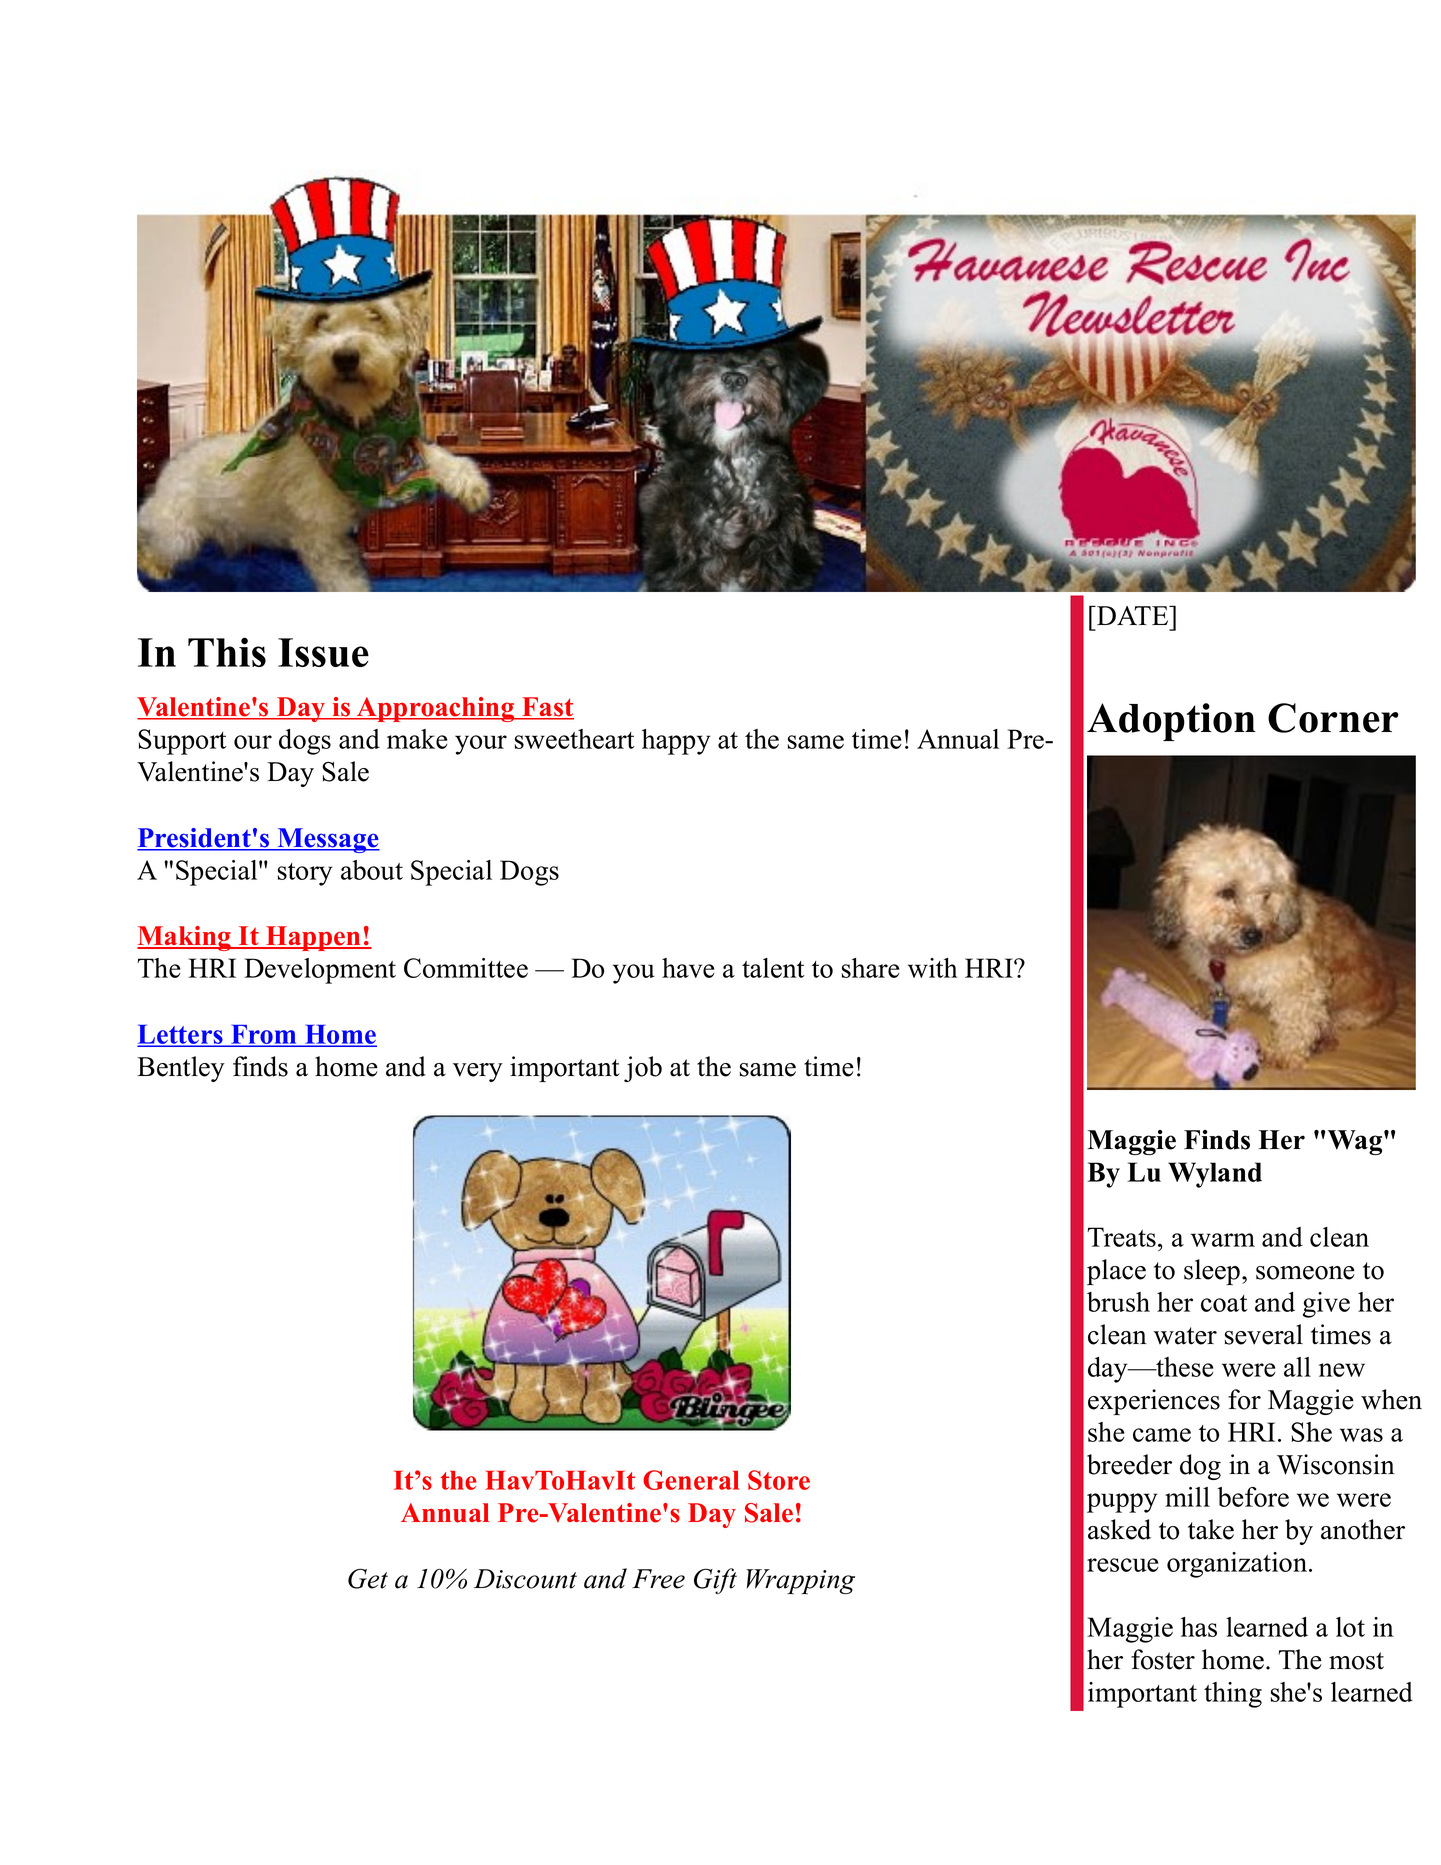 Image resolution: width=1441 pixels, height=1865 pixels. Describe the element at coordinates (1264, 1334) in the document. I see `several` at that location.
